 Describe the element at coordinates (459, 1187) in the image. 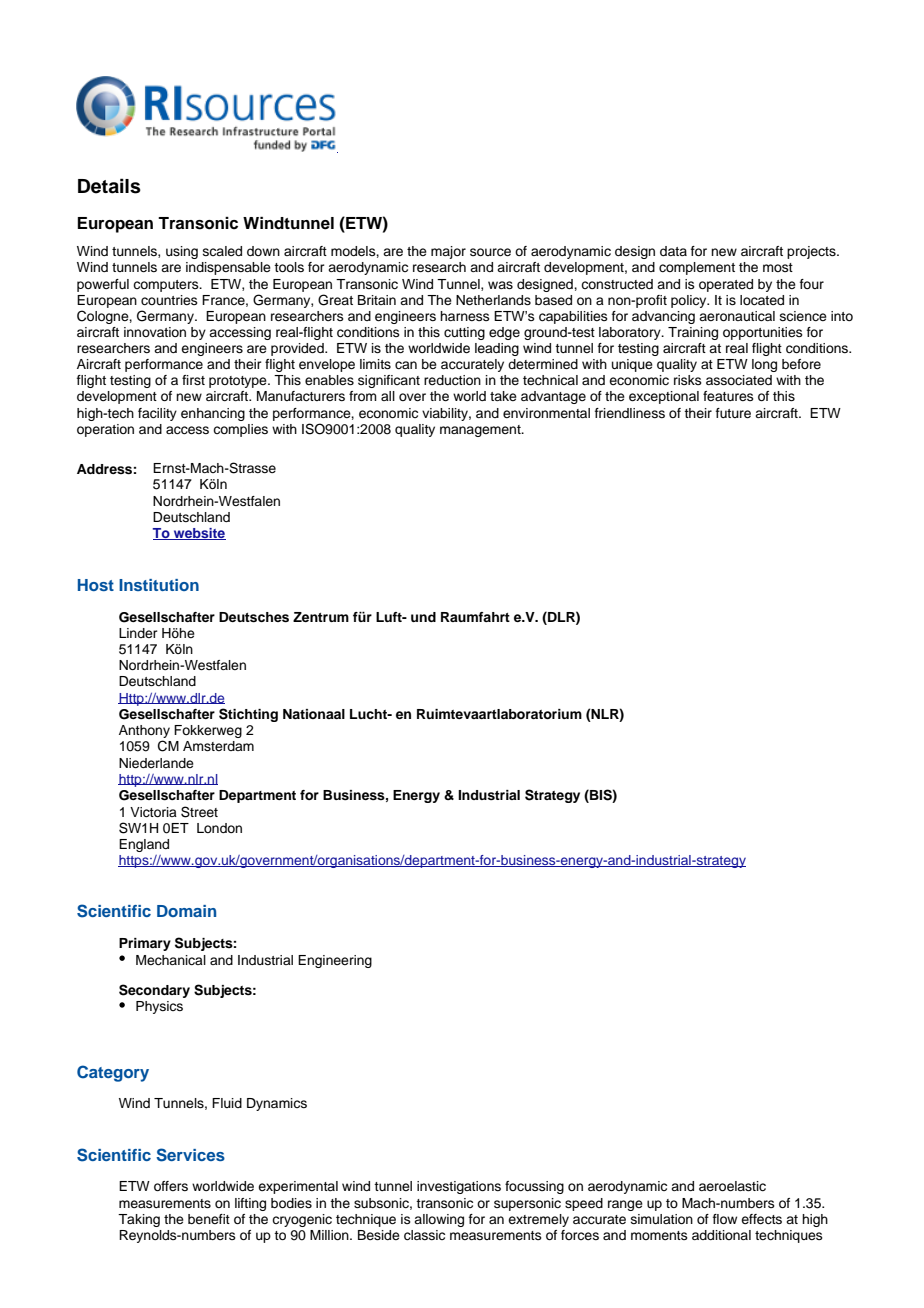

I see `investigations` at that location.
